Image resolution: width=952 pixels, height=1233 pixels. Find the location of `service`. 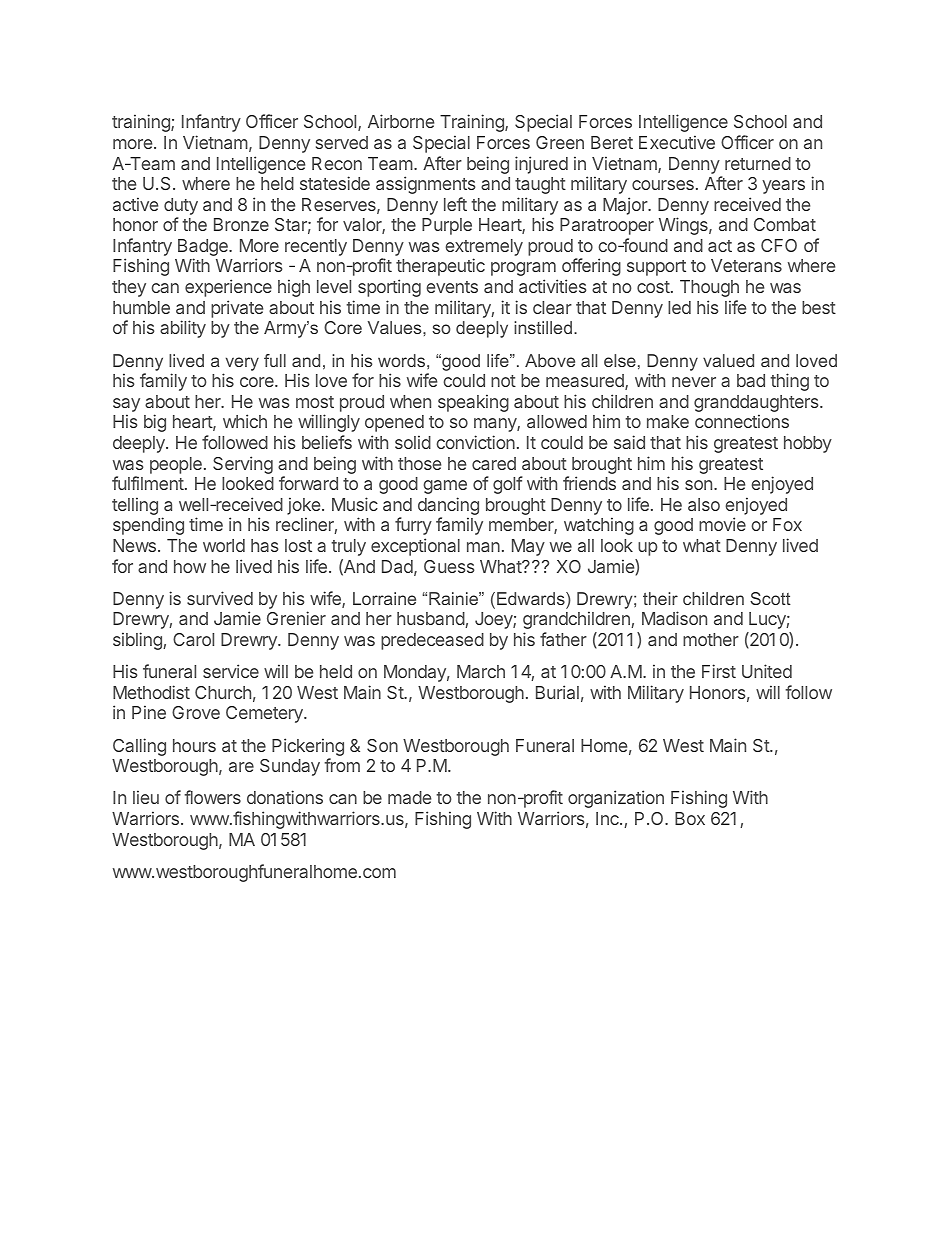

service is located at coordinates (231, 671).
